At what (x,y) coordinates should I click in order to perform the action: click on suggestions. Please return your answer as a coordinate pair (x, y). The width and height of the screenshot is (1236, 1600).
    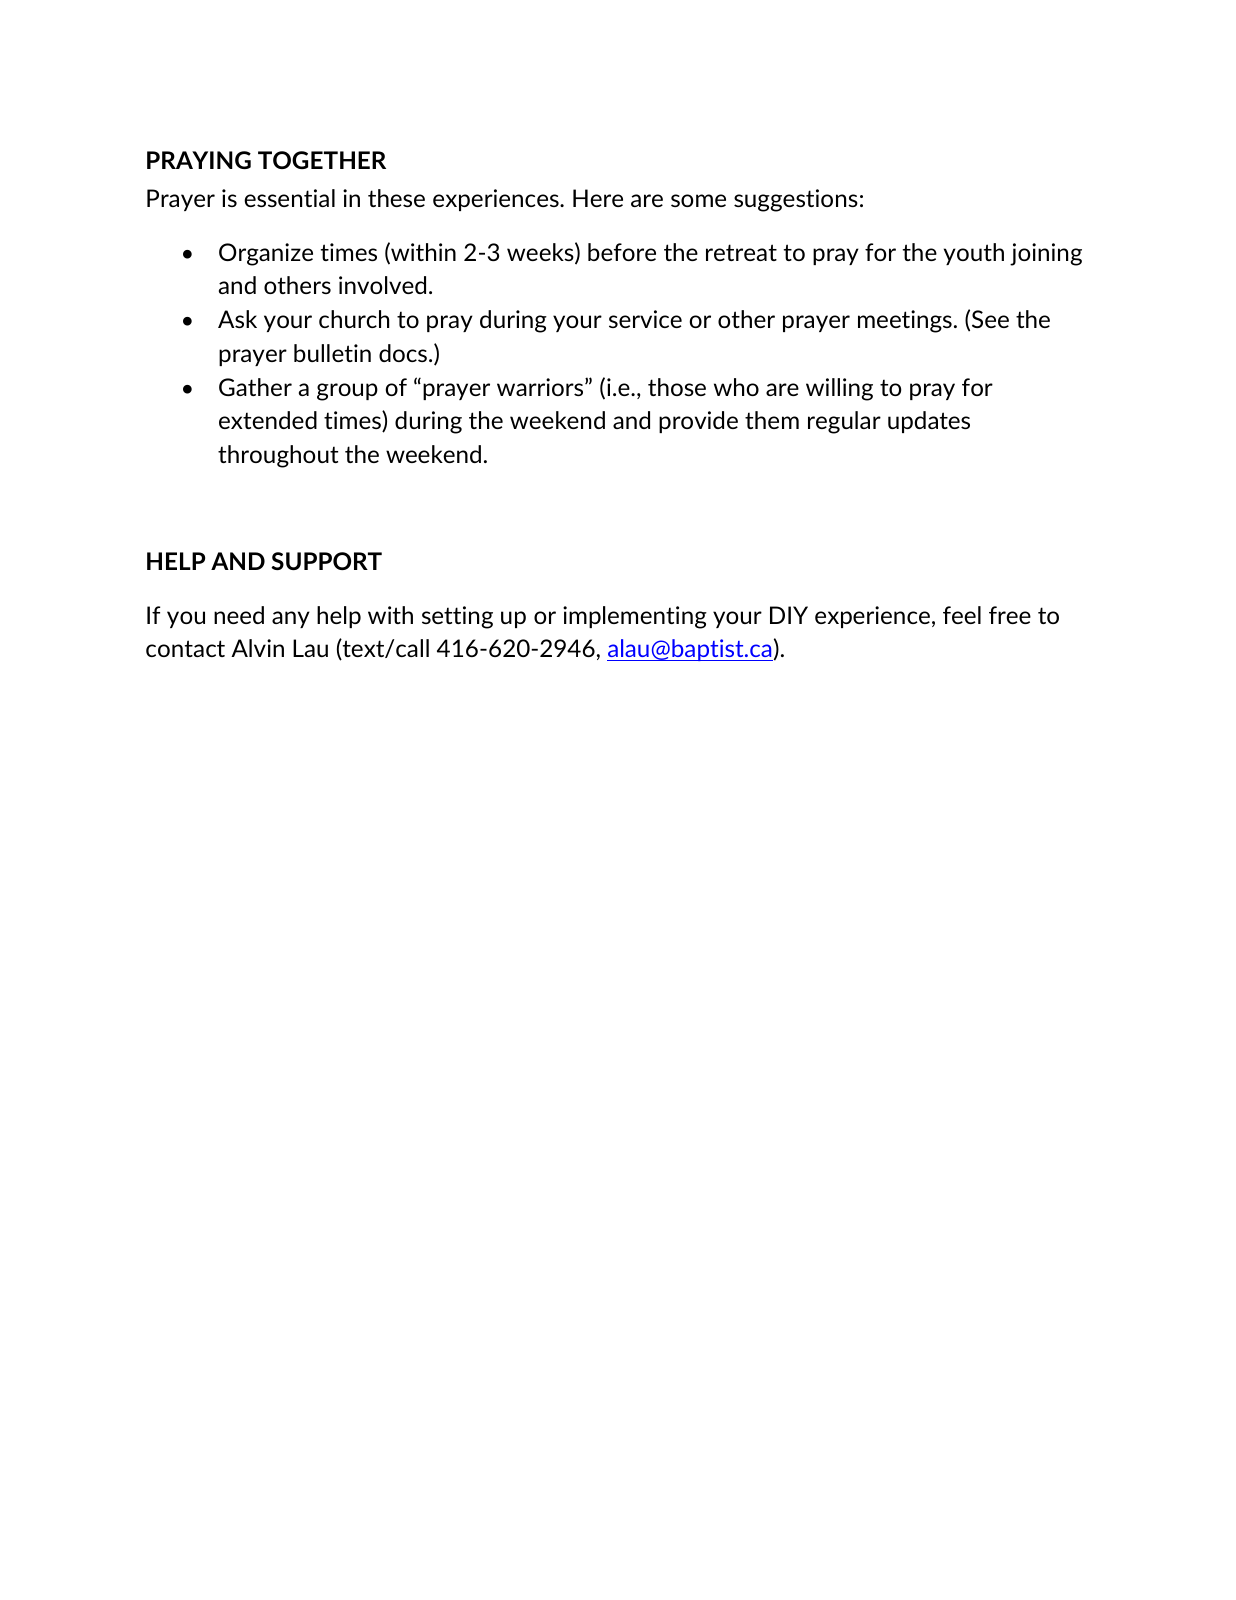
    Looking at the image, I should click on (796, 200).
